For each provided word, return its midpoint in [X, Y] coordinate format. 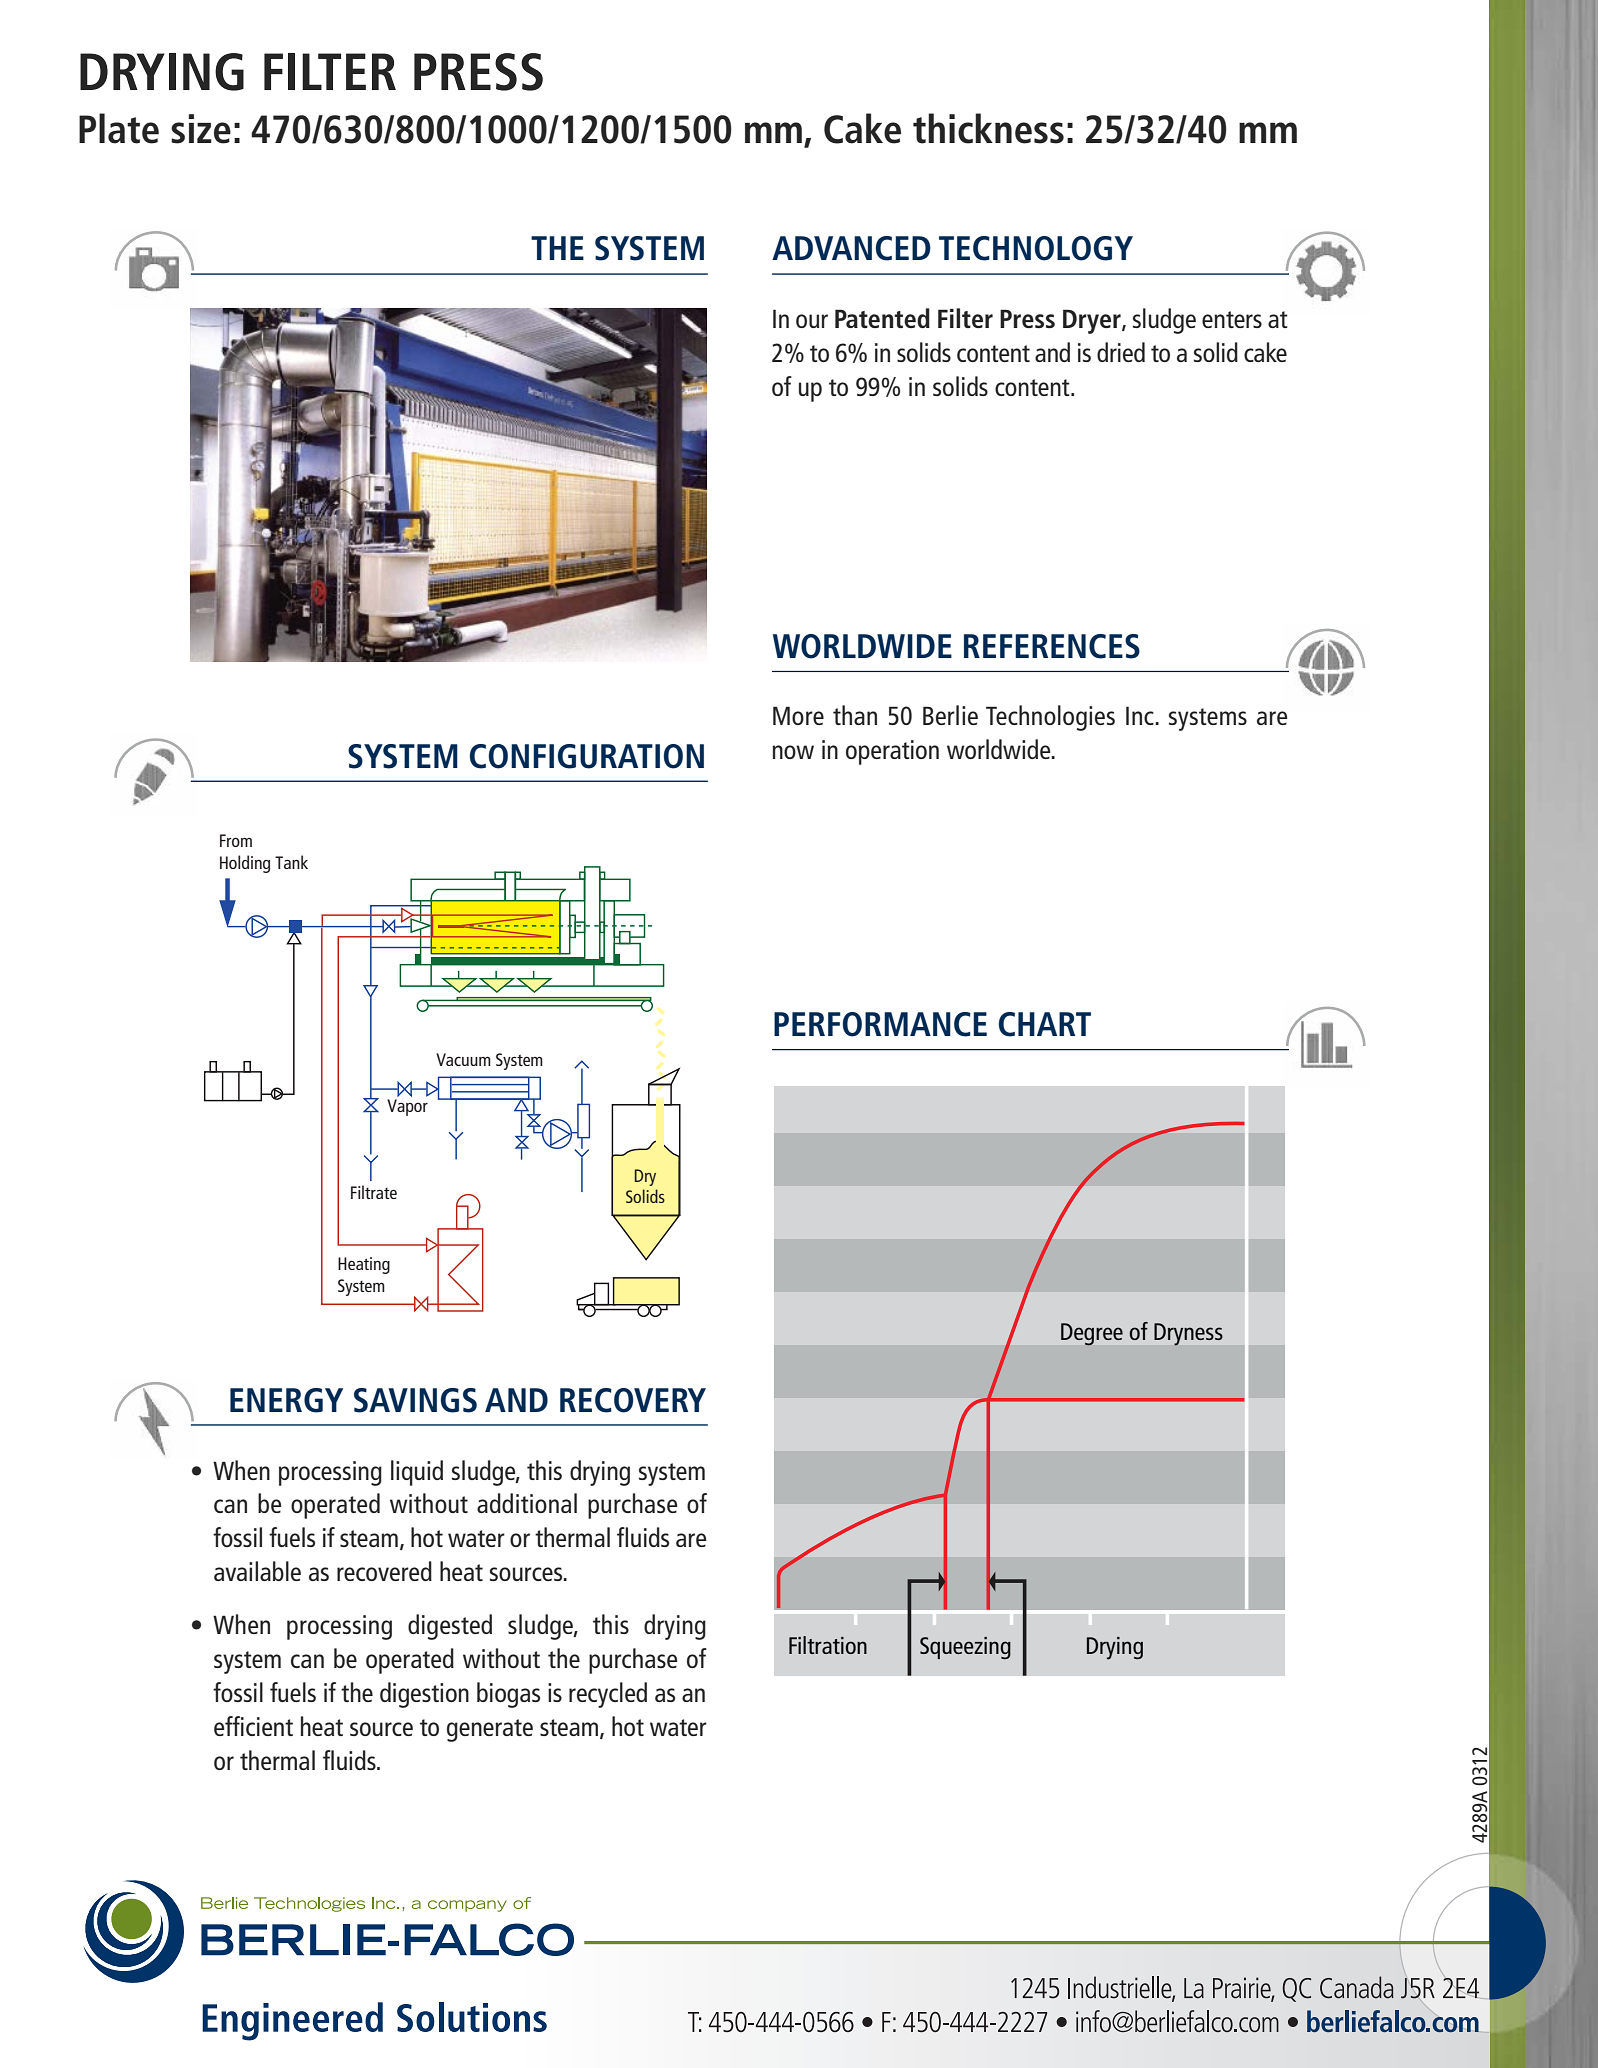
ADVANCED [851, 248]
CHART [1045, 1024]
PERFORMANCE [880, 1024]
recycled [608, 1695]
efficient [253, 1726]
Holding [245, 864]
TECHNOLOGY [1036, 248]
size [201, 129]
